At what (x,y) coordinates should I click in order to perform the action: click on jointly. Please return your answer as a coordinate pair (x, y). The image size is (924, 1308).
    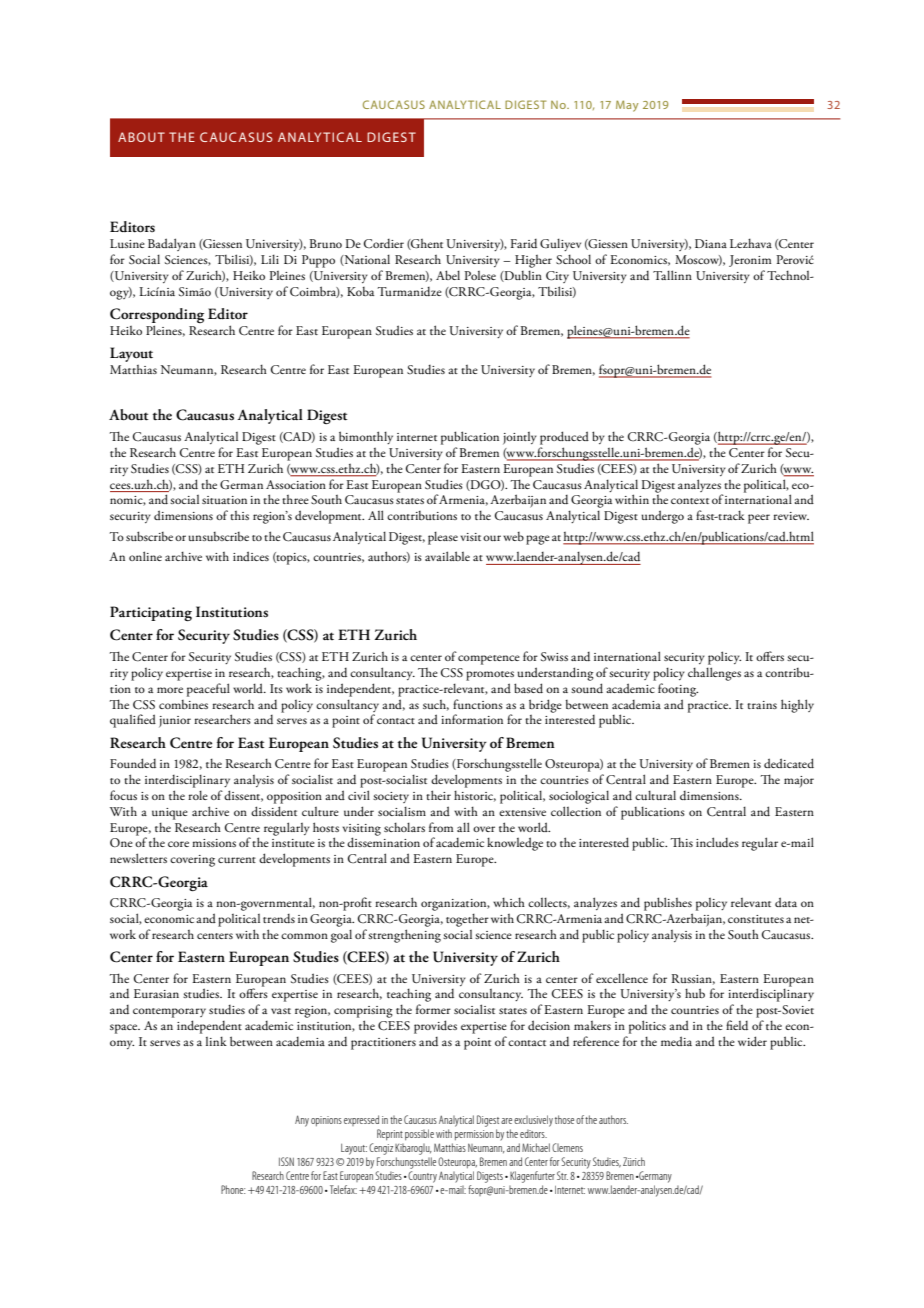
    Looking at the image, I should click on (520, 438).
